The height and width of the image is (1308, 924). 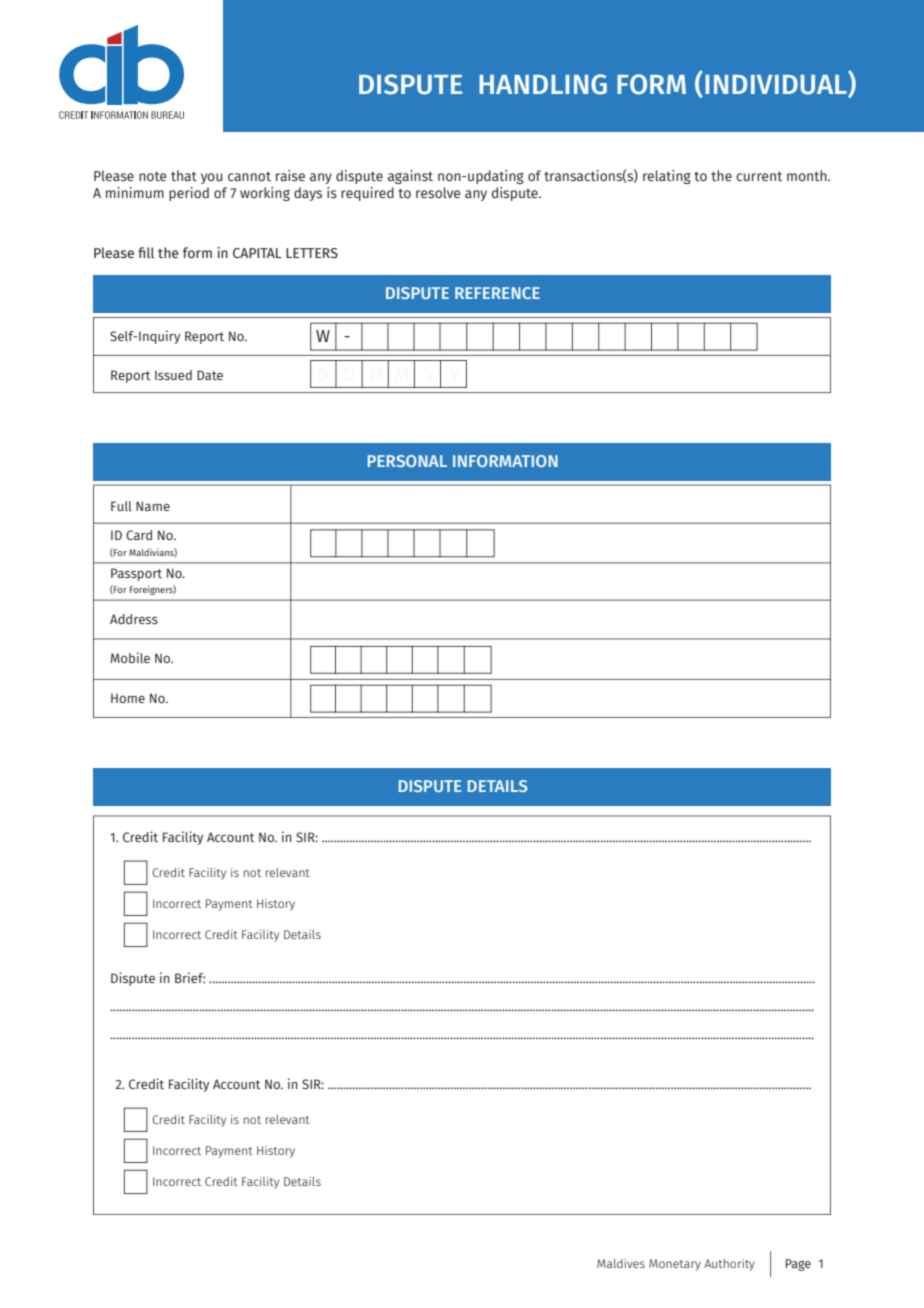 What do you see at coordinates (497, 293) in the image?
I see `REFERENCE` at bounding box center [497, 293].
